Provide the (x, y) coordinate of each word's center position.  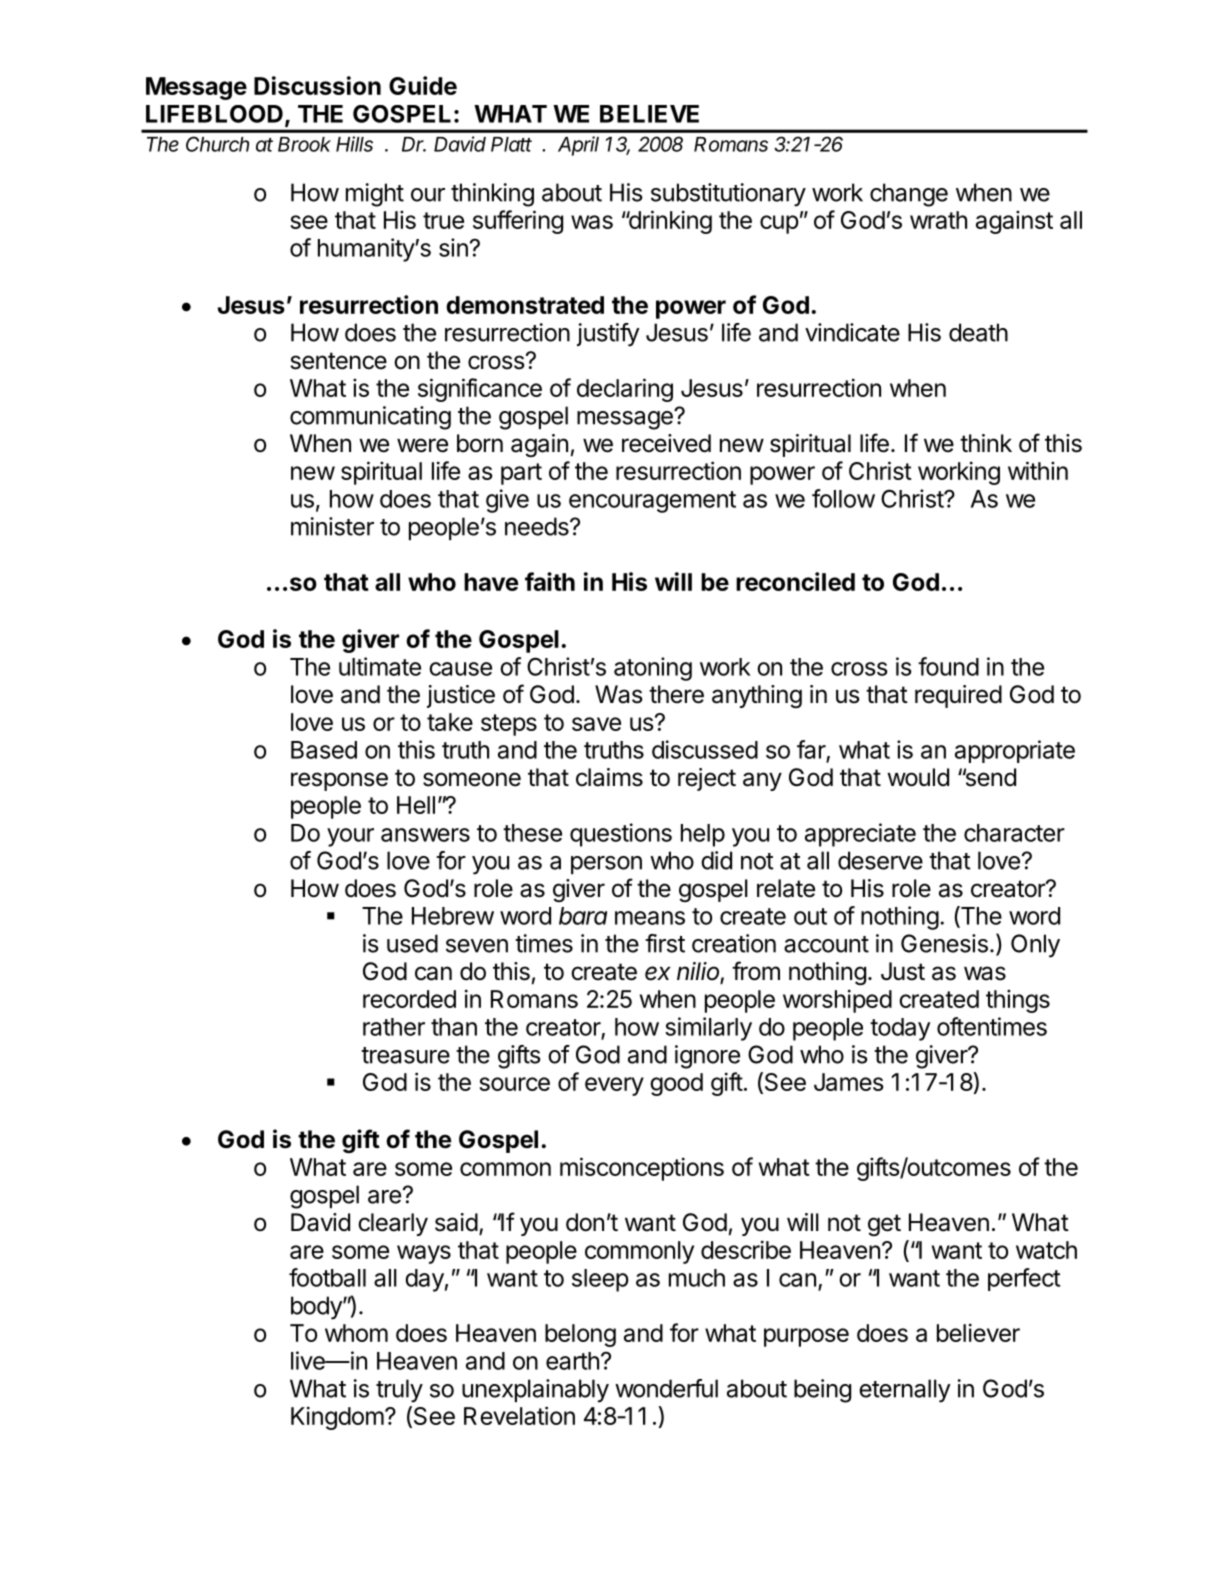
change (909, 195)
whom (356, 1333)
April (578, 146)
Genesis (944, 943)
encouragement (652, 502)
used (412, 943)
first (665, 943)
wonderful (666, 1388)
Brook (304, 144)
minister (332, 526)
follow (843, 498)
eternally (905, 1391)
